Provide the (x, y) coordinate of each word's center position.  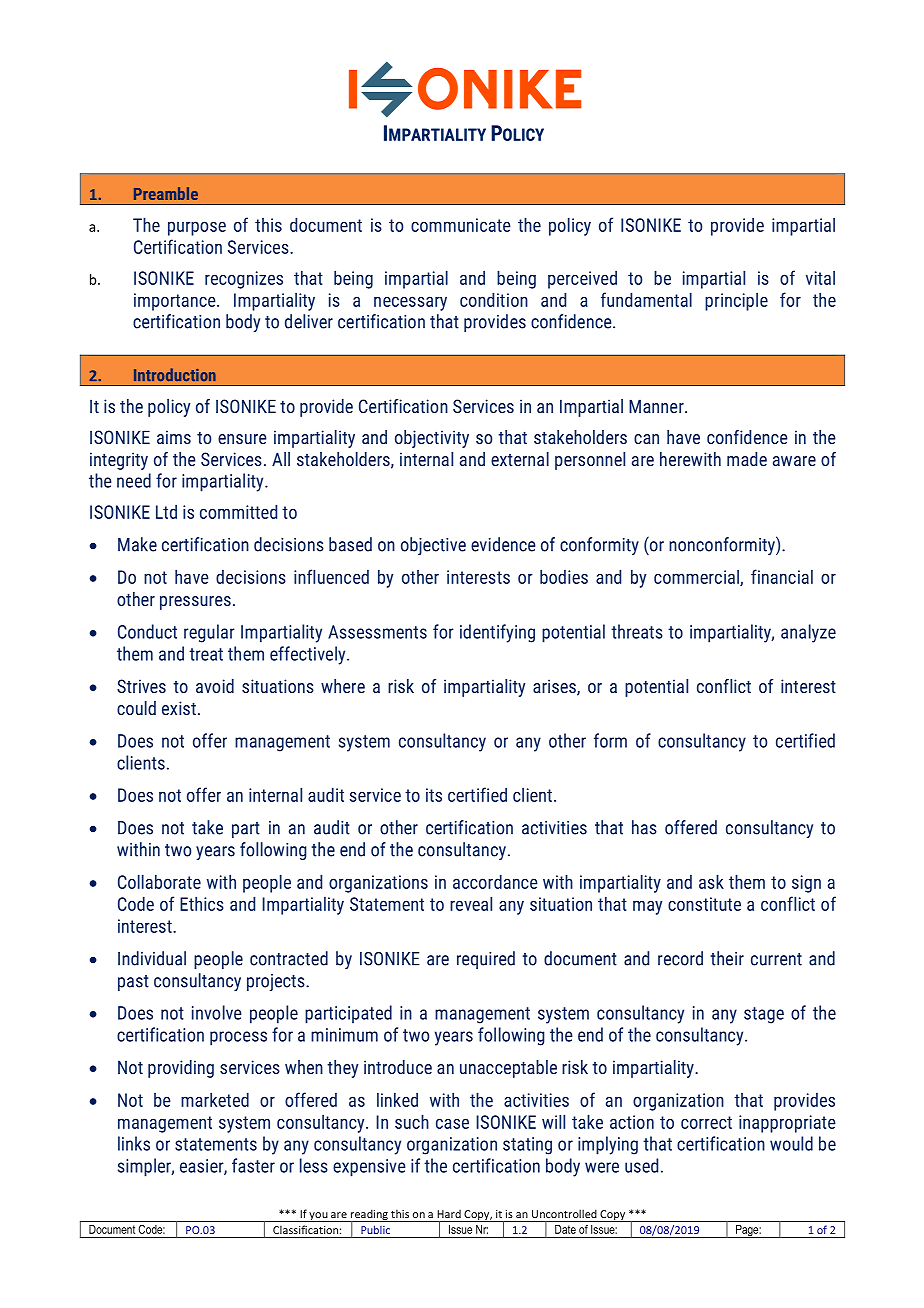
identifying (497, 633)
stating (527, 1146)
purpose (197, 228)
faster (253, 1165)
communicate (461, 225)
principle (736, 302)
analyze (808, 633)
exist (179, 708)
